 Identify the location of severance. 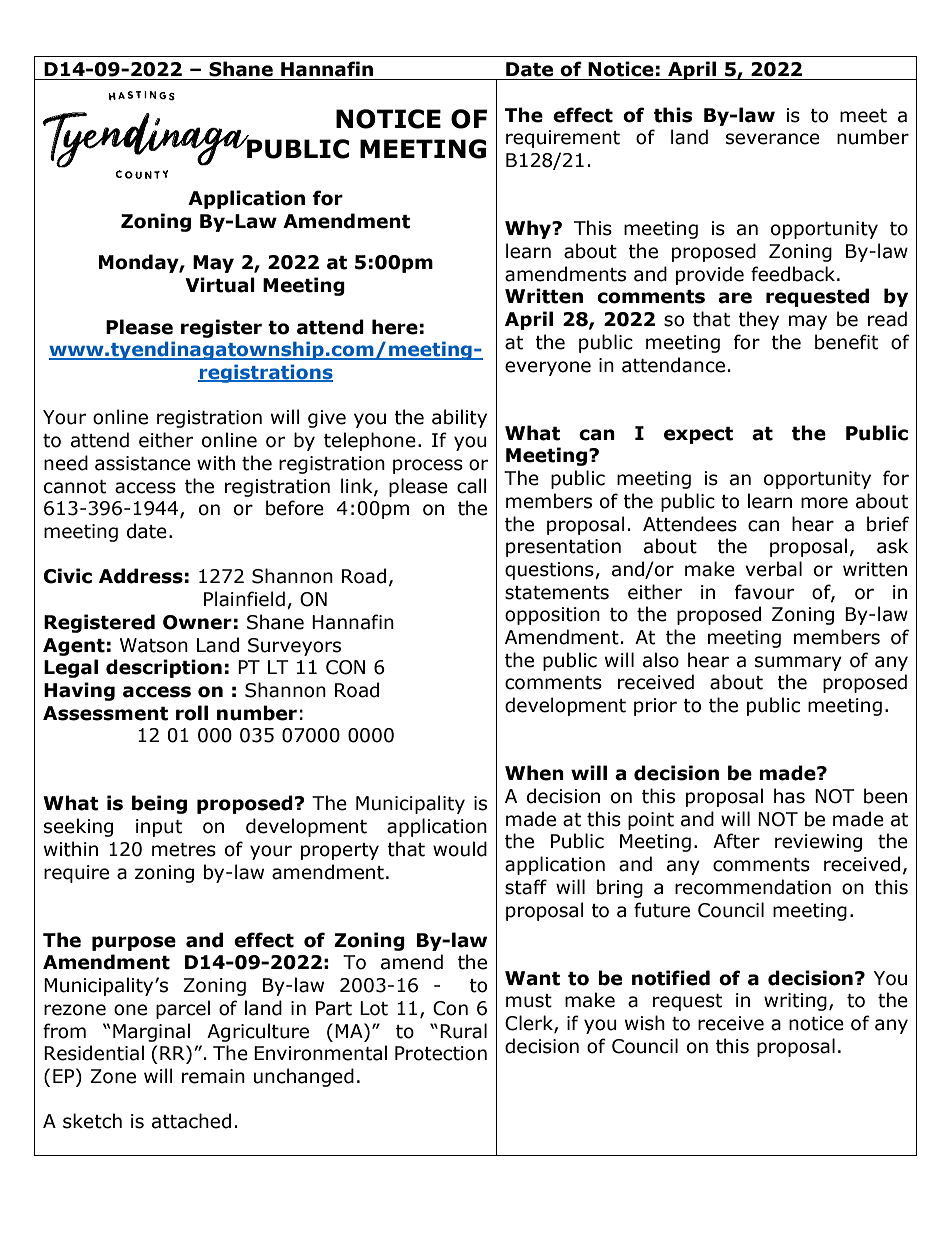
(773, 139).
